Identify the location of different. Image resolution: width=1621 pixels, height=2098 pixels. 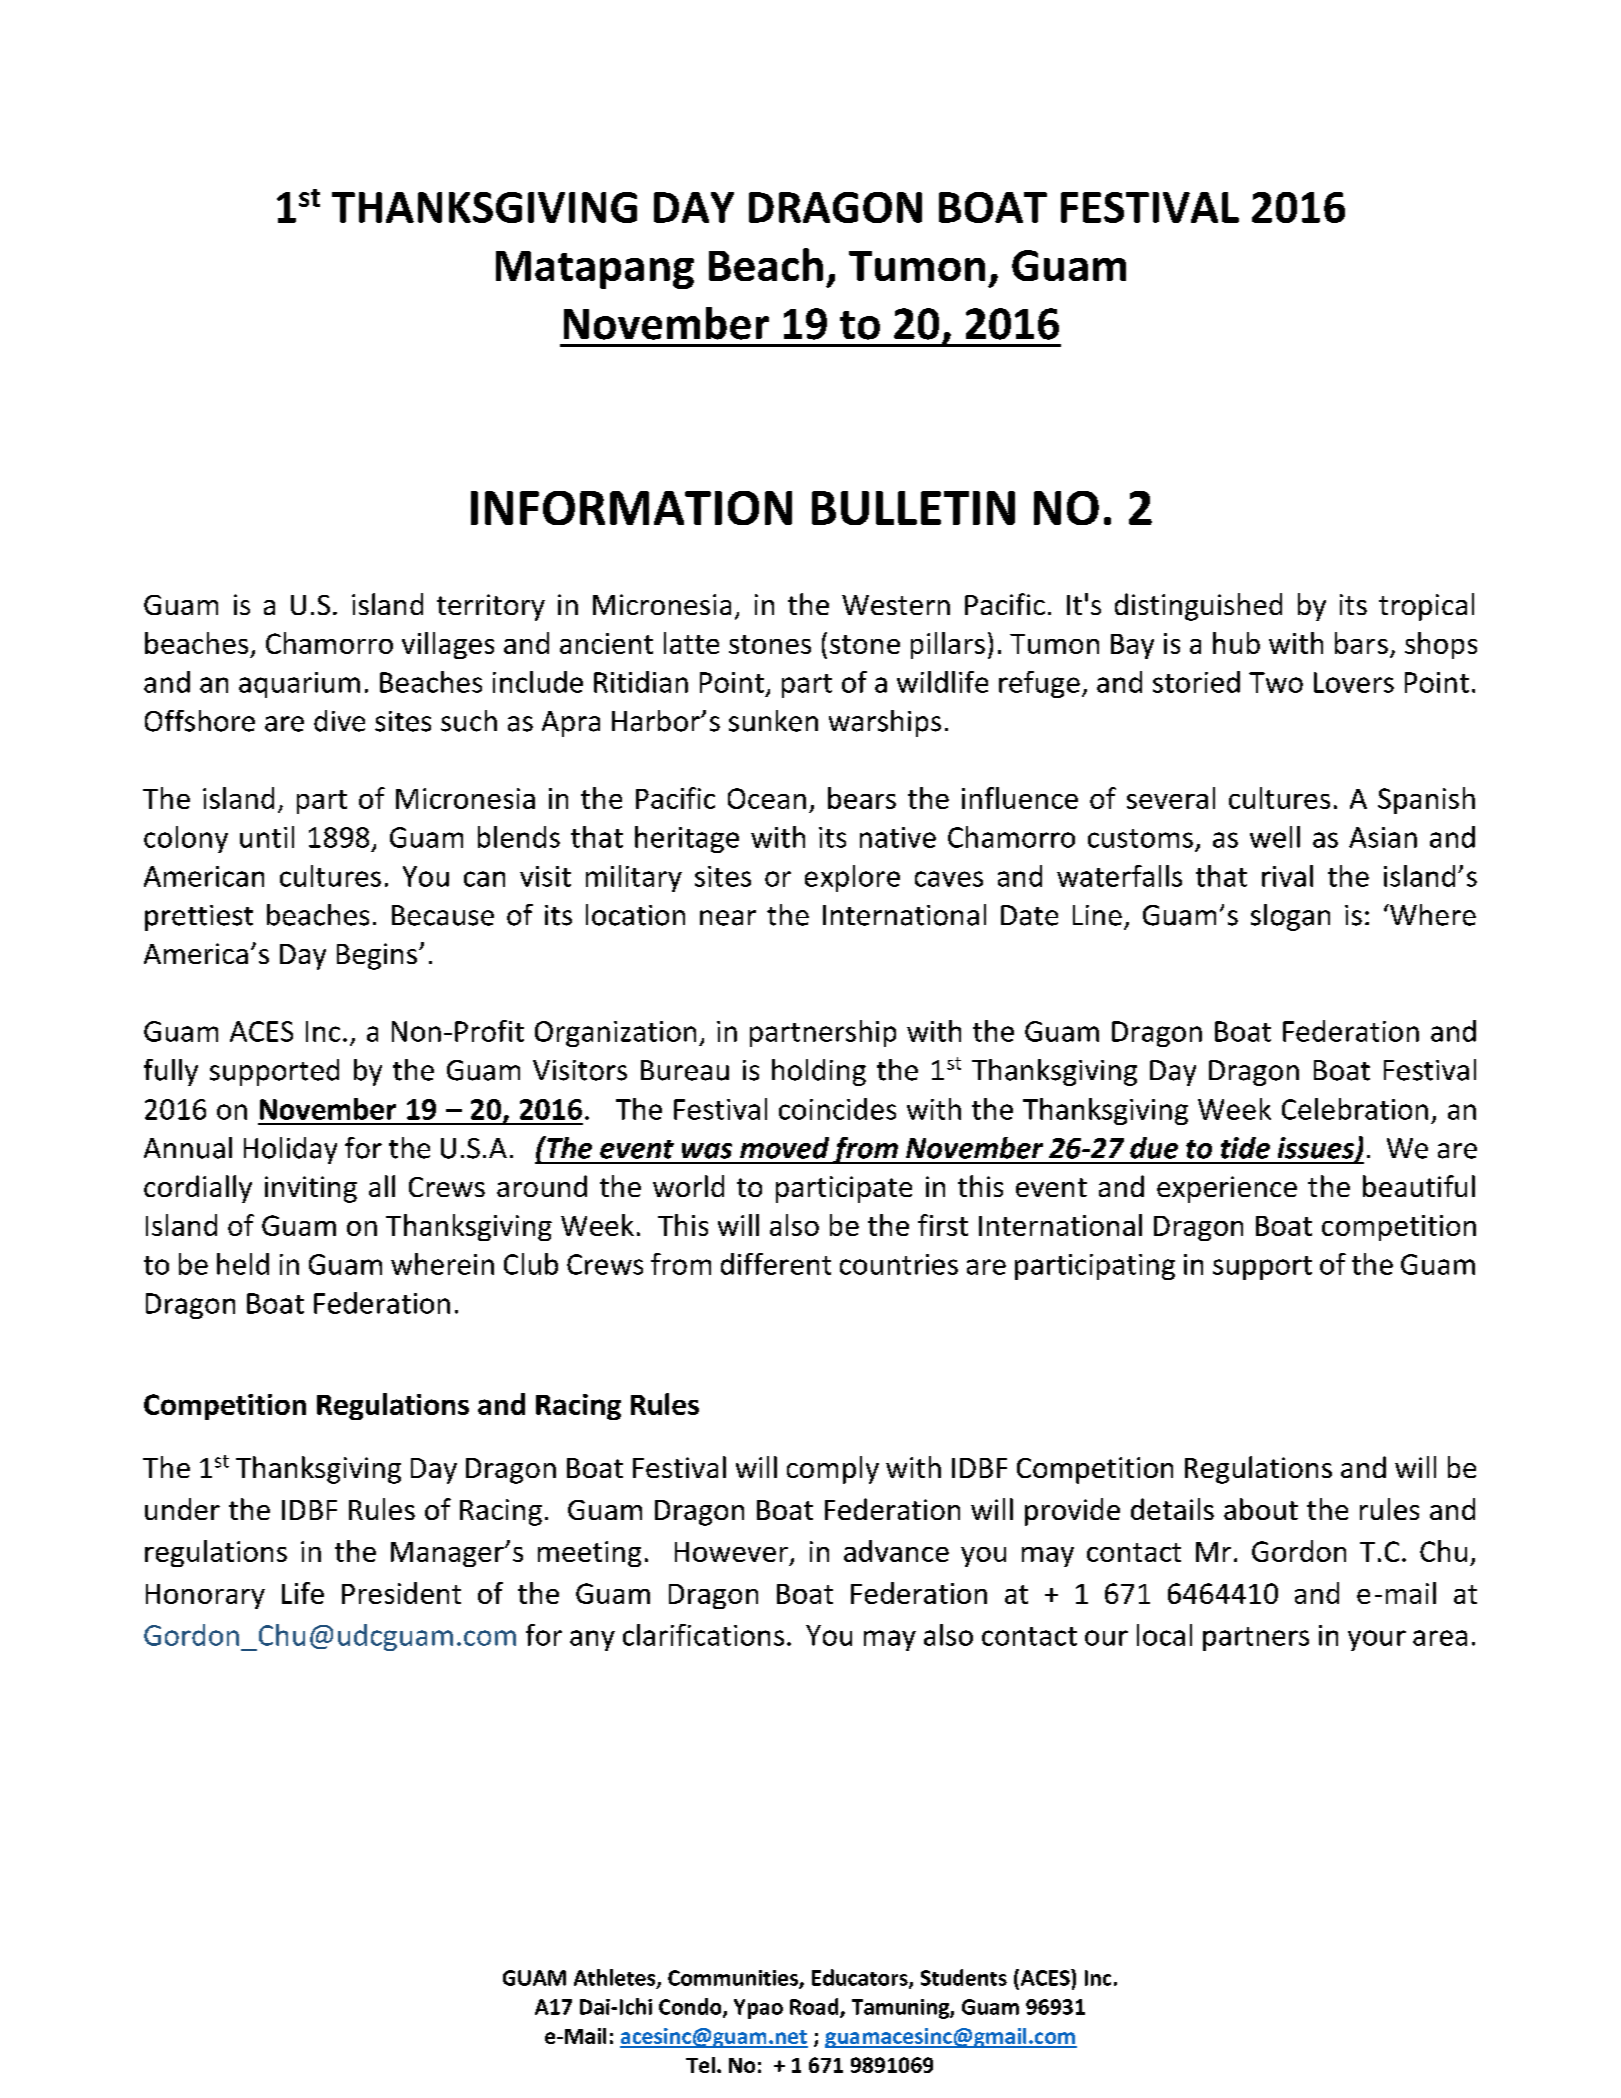
(776, 1264).
